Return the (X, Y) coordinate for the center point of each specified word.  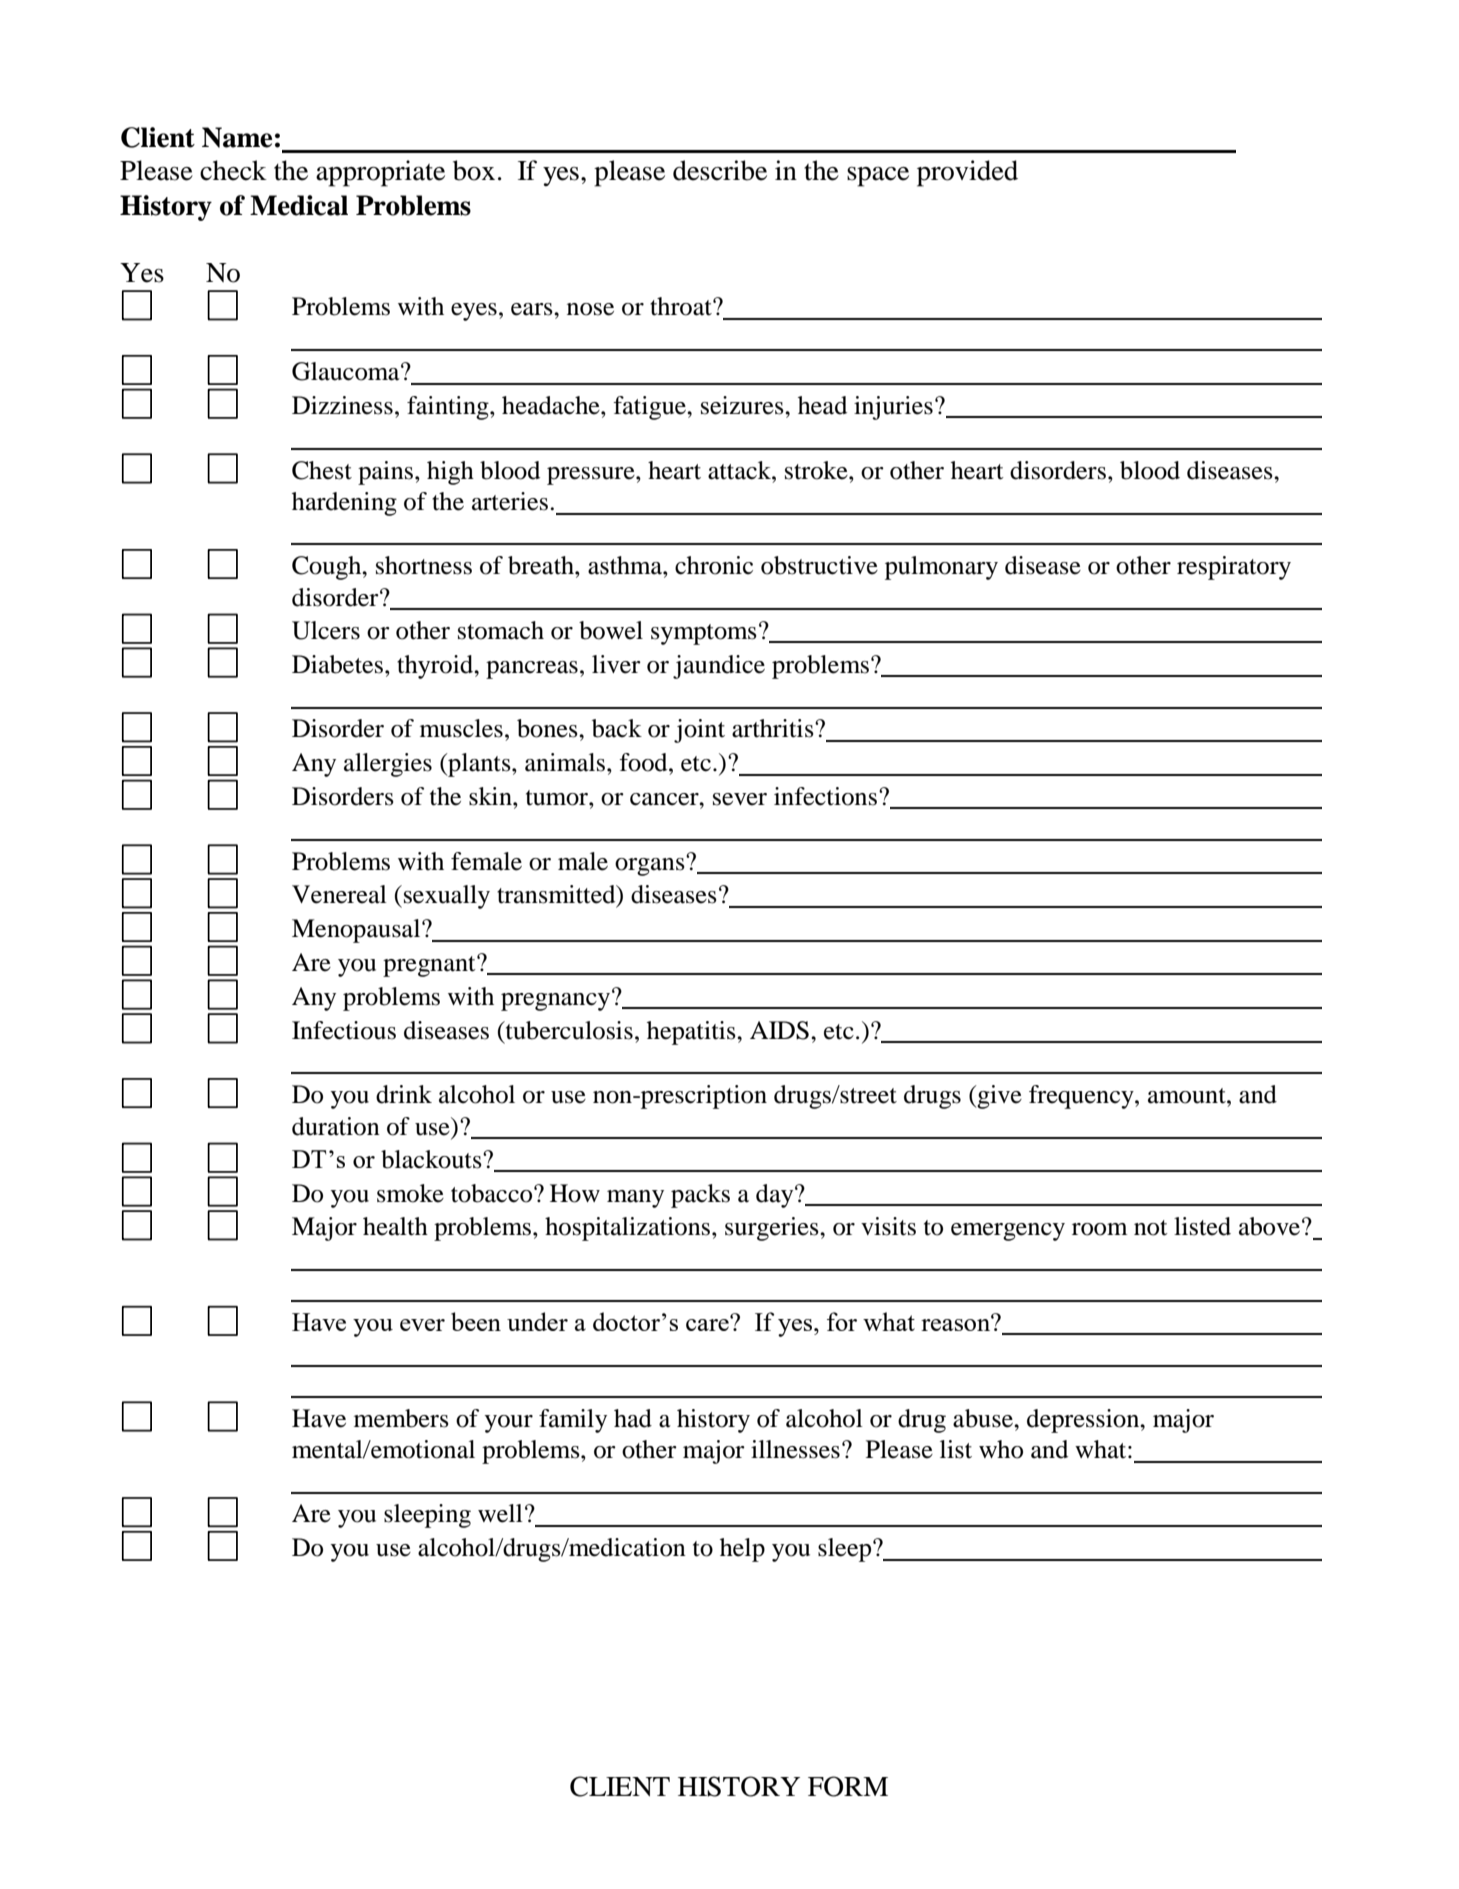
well (500, 1513)
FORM (848, 1786)
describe (720, 170)
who (1001, 1449)
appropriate (380, 173)
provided (967, 173)
